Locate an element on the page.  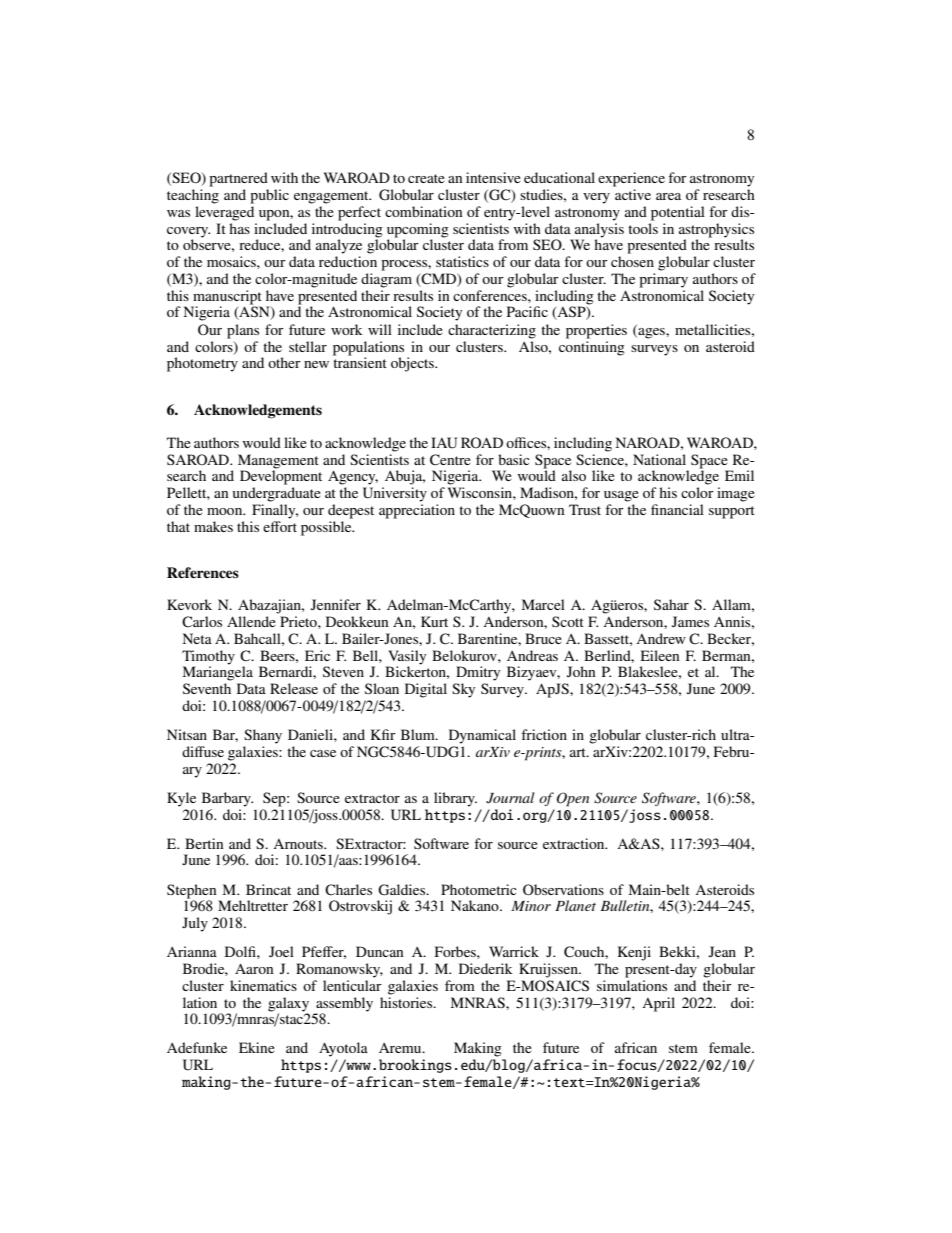
combination is located at coordinates (424, 211).
